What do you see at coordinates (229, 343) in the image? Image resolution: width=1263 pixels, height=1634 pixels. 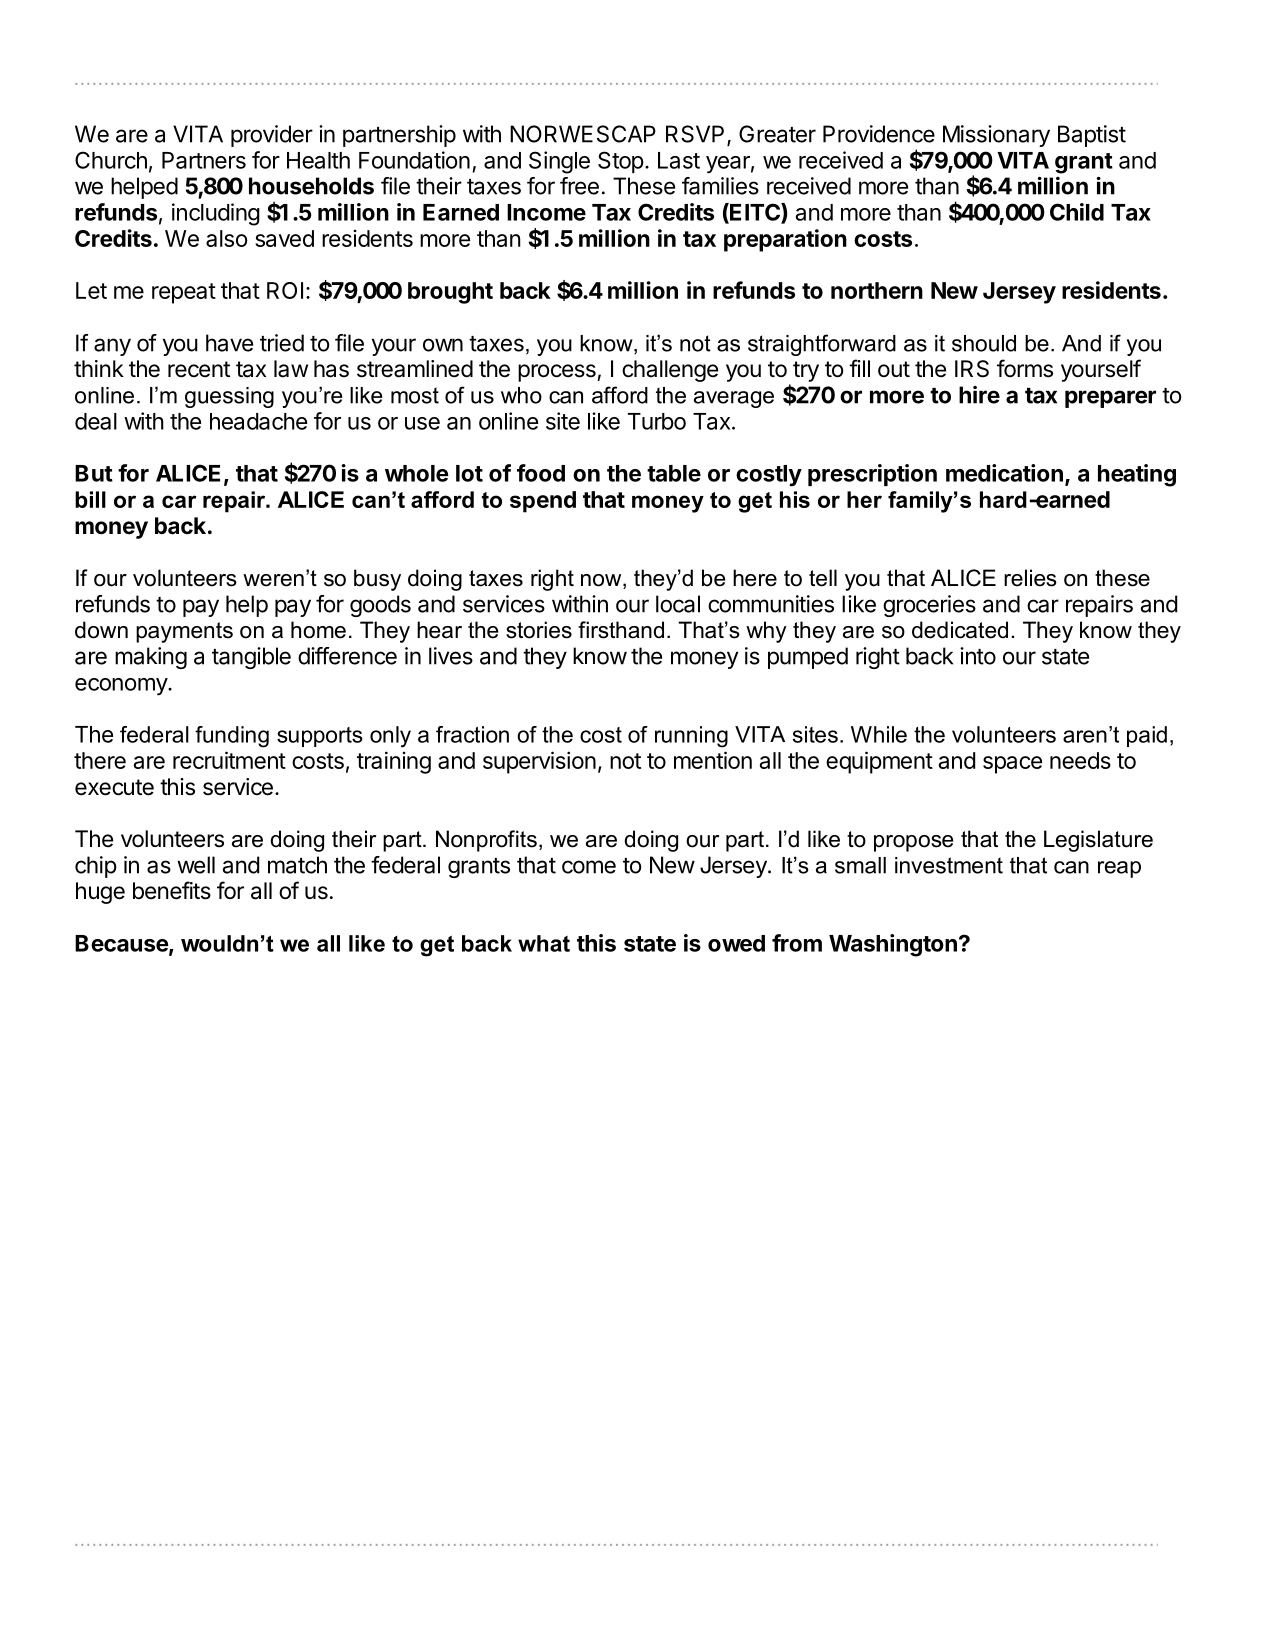 I see `have` at bounding box center [229, 343].
